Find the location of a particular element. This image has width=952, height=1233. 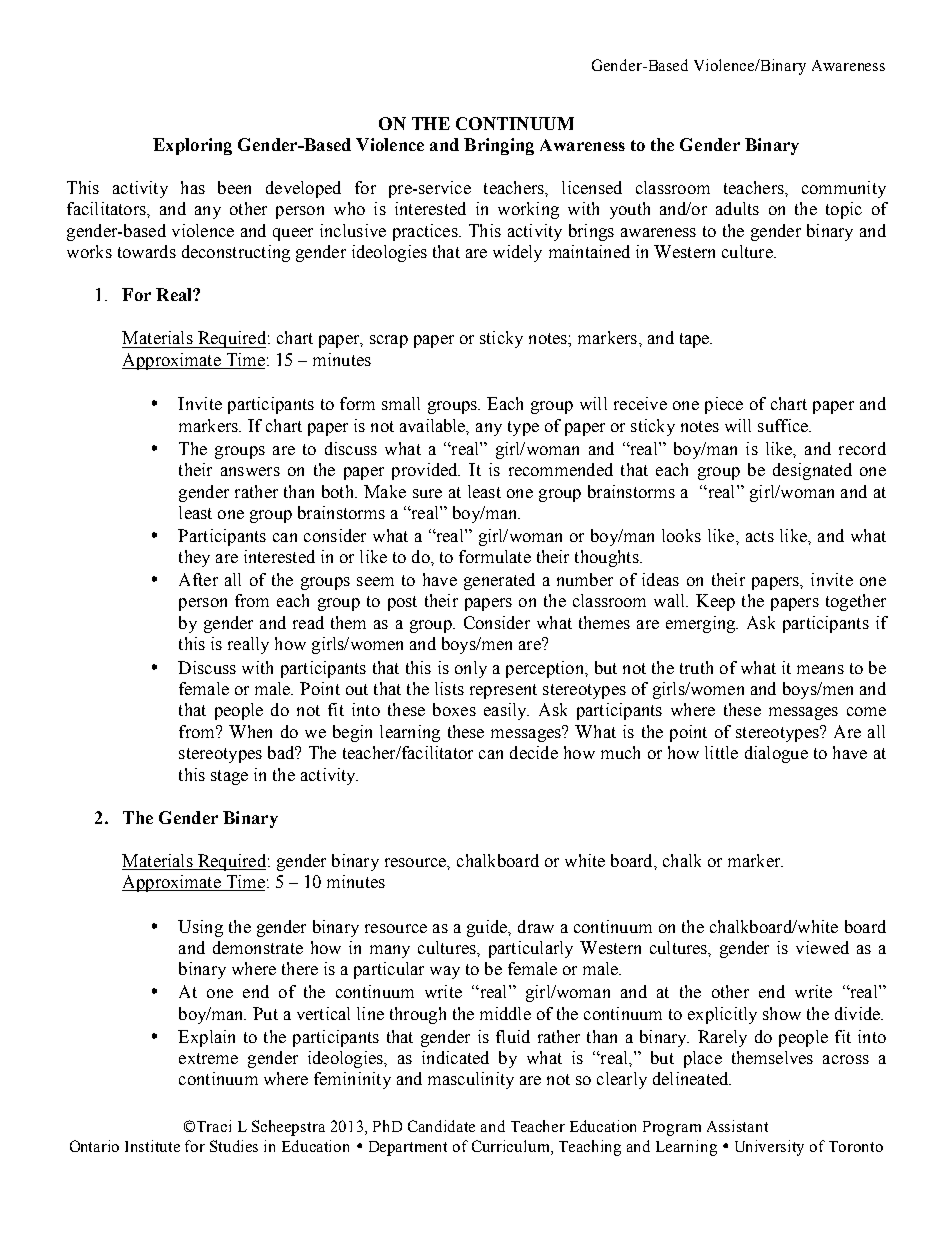

sure is located at coordinates (427, 493).
